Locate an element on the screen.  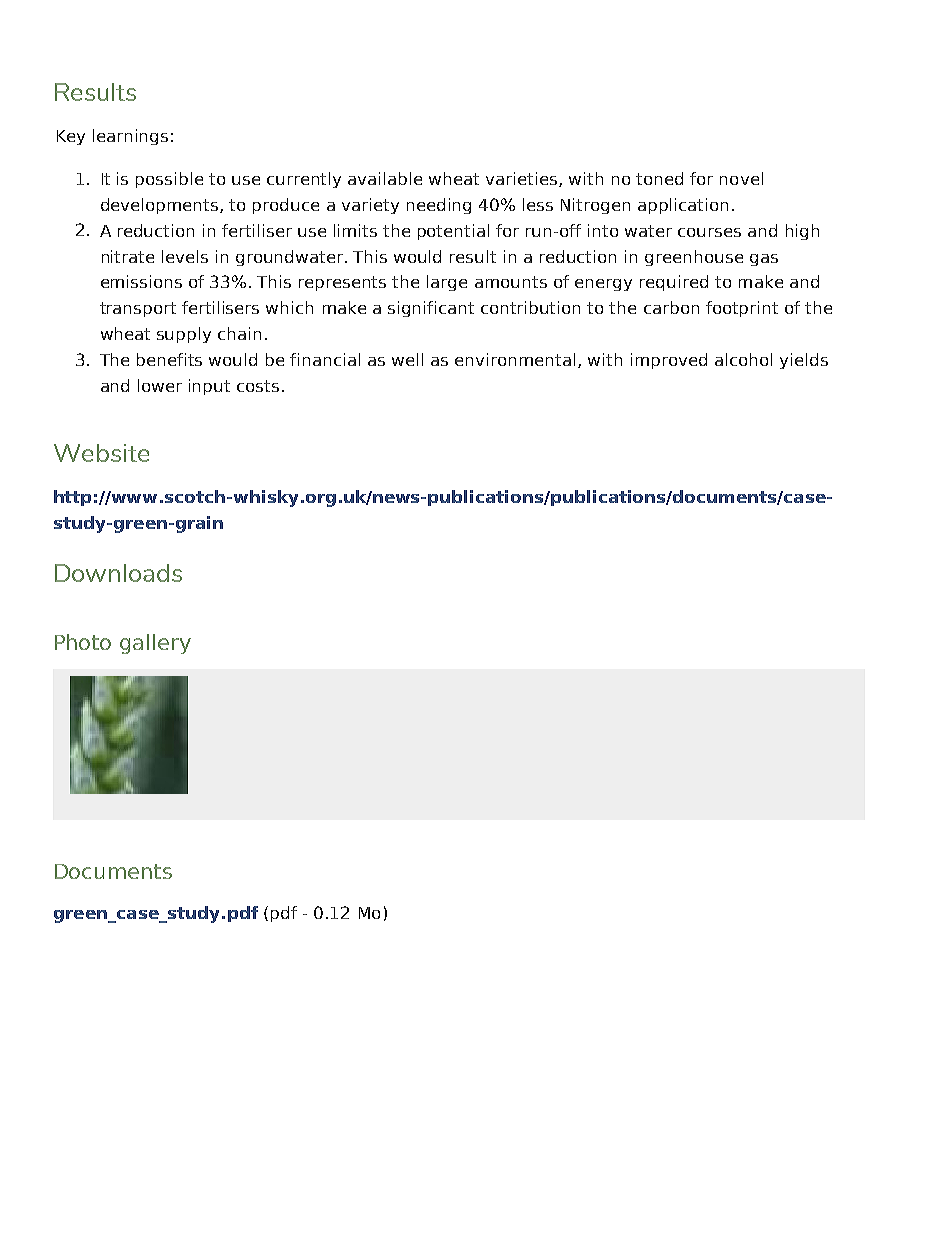
significant is located at coordinates (431, 309).
